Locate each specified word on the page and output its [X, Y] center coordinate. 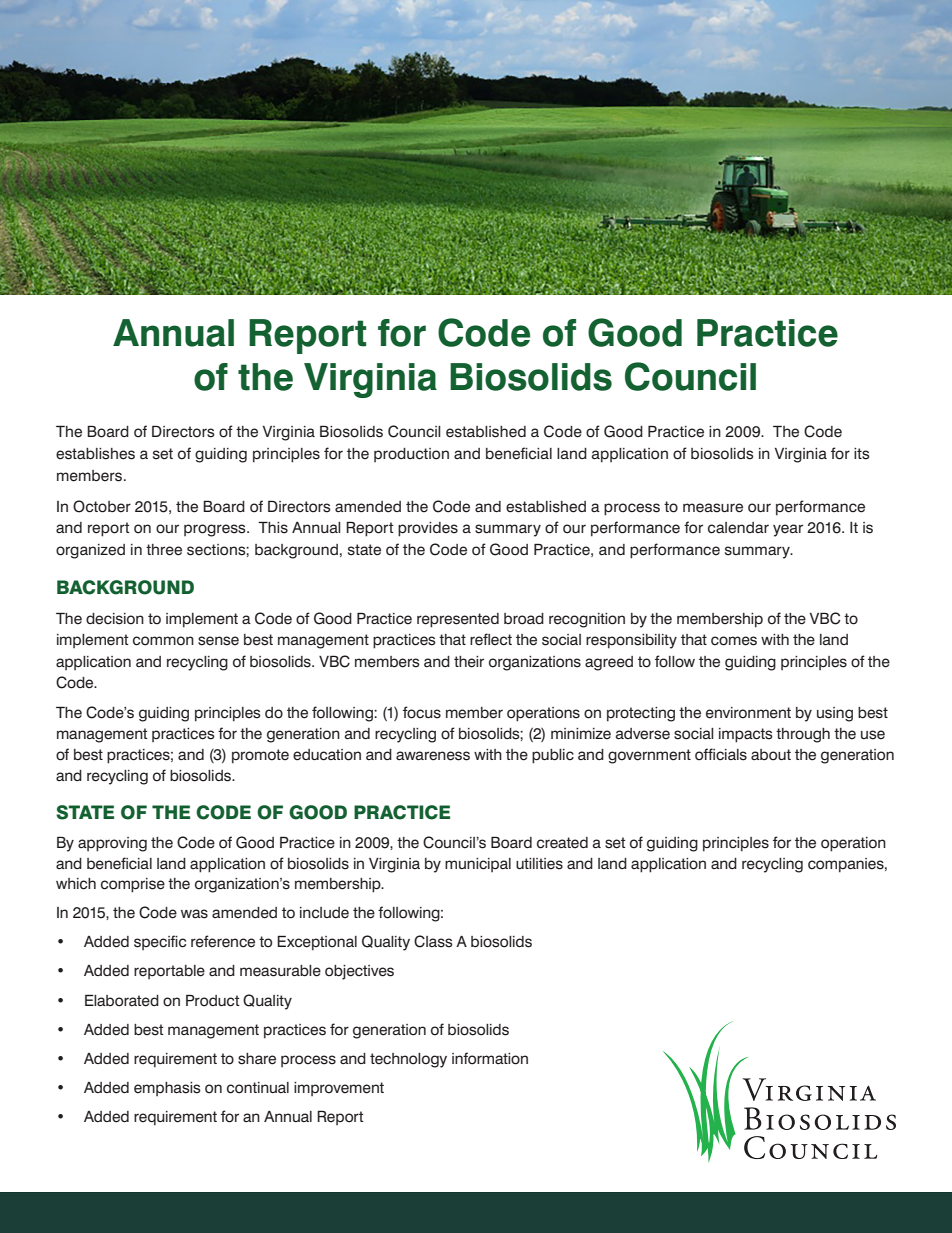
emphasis [167, 1089]
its [862, 454]
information [490, 1058]
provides [428, 529]
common [163, 641]
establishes [95, 454]
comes [734, 641]
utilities [539, 864]
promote [260, 756]
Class [433, 941]
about [771, 755]
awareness [433, 756]
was [194, 914]
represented [458, 620]
